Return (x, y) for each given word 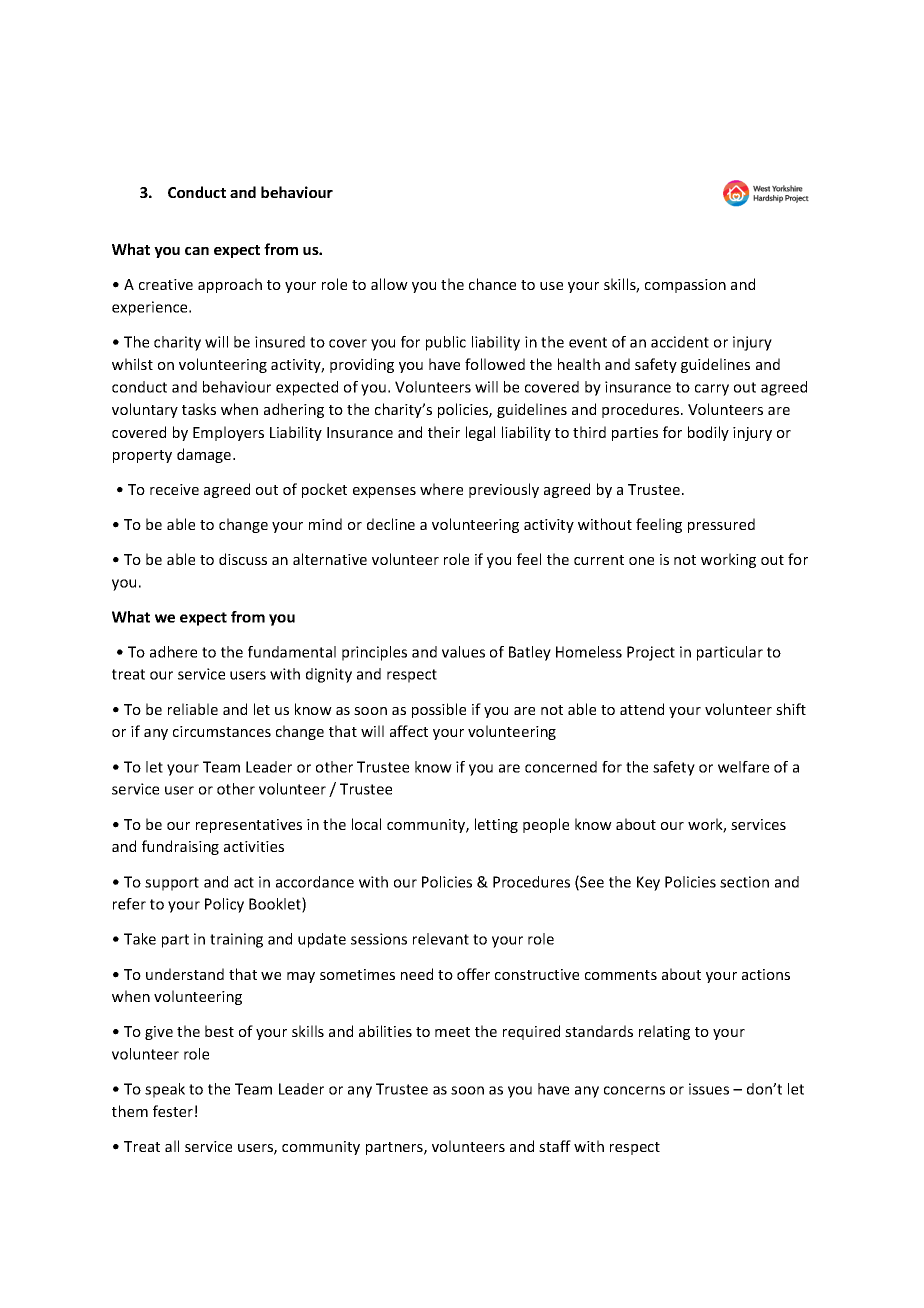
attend (642, 709)
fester (173, 1111)
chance (492, 284)
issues (709, 1089)
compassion (685, 286)
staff (555, 1146)
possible (439, 710)
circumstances (222, 731)
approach (230, 285)
